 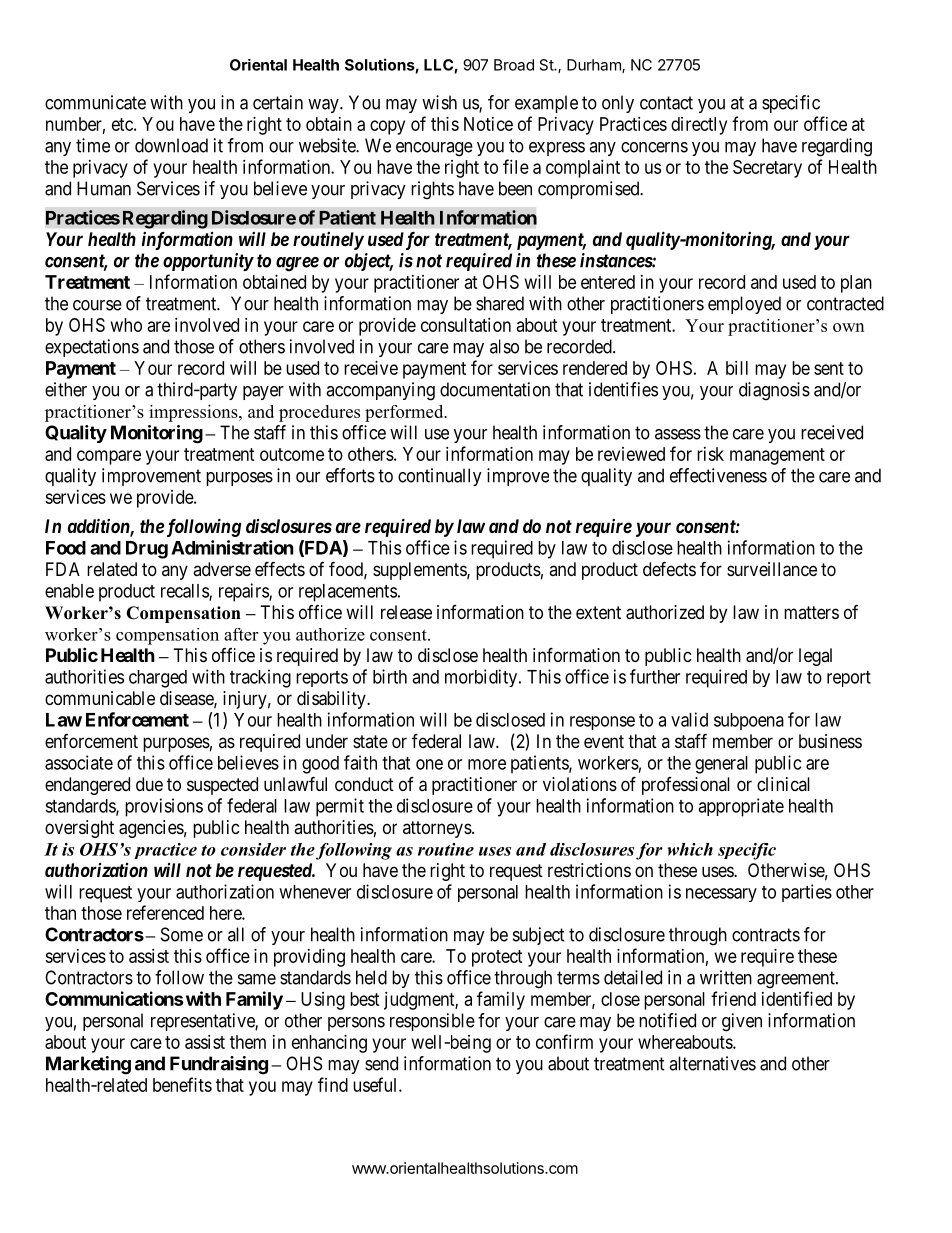 I want to click on employed, so click(x=744, y=305).
